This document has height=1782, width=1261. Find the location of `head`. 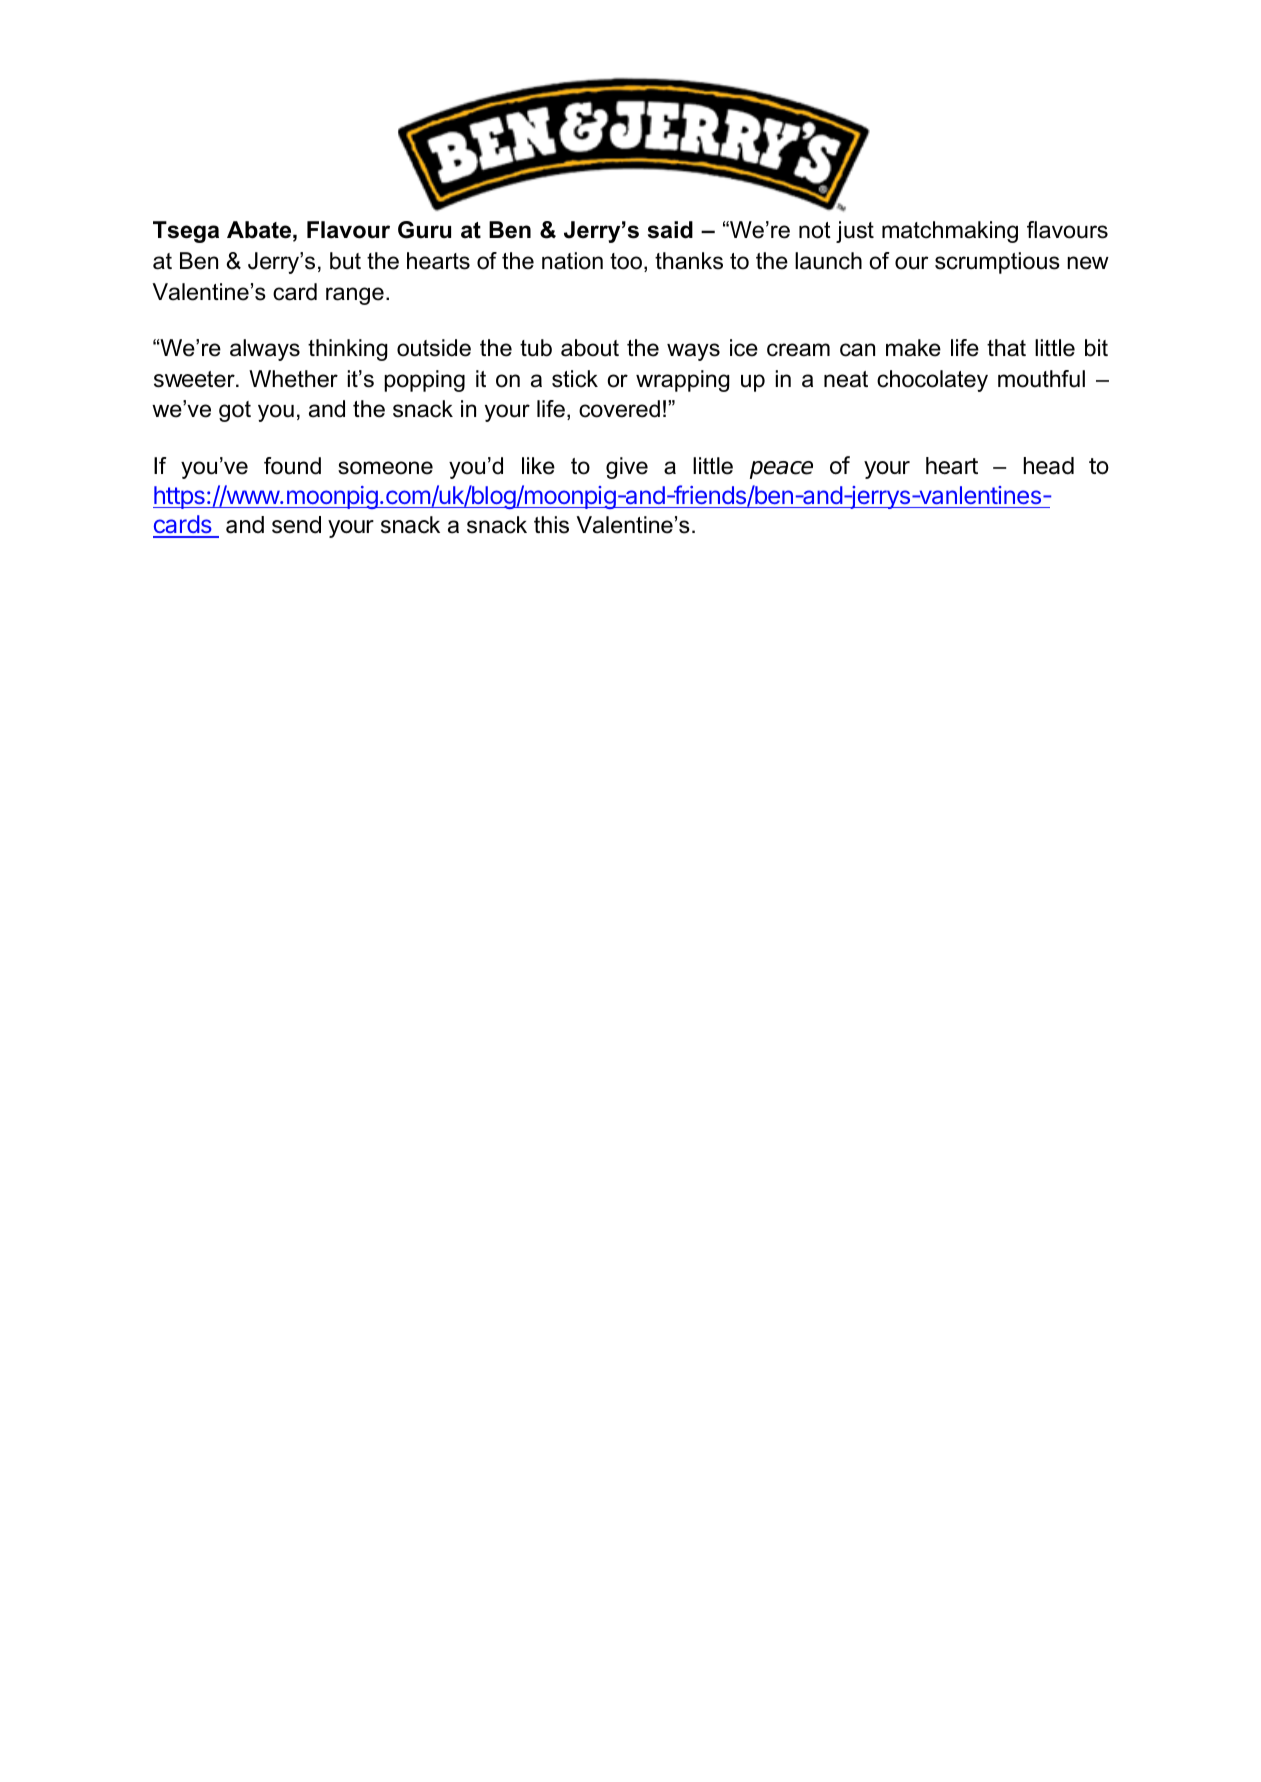

head is located at coordinates (1049, 466).
